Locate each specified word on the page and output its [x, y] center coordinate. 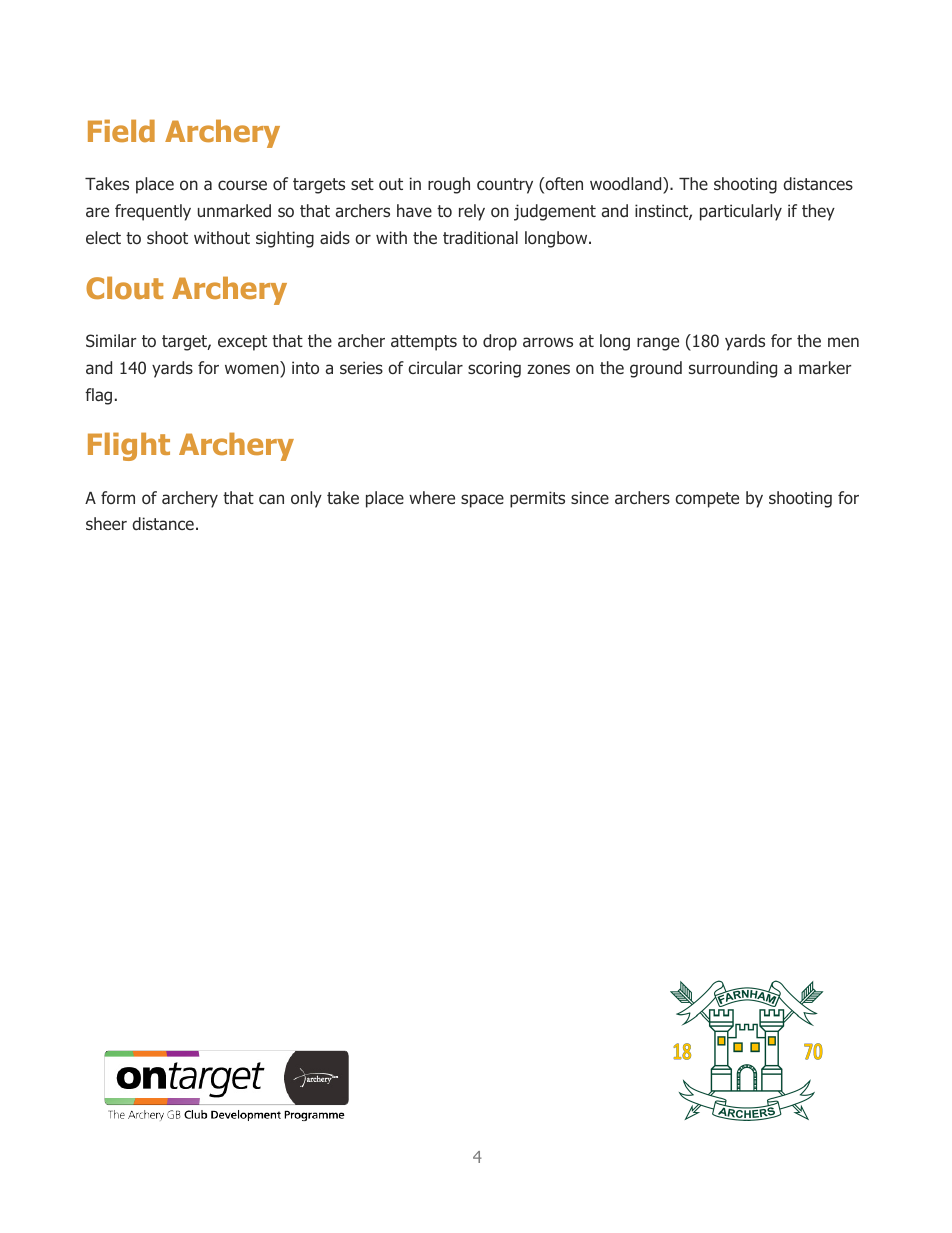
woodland [627, 183]
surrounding [733, 369]
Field [121, 131]
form [118, 497]
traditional [480, 237]
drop [500, 342]
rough [449, 185]
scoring [494, 369]
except [242, 343]
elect [103, 237]
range [658, 344]
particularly [741, 212]
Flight [129, 447]
